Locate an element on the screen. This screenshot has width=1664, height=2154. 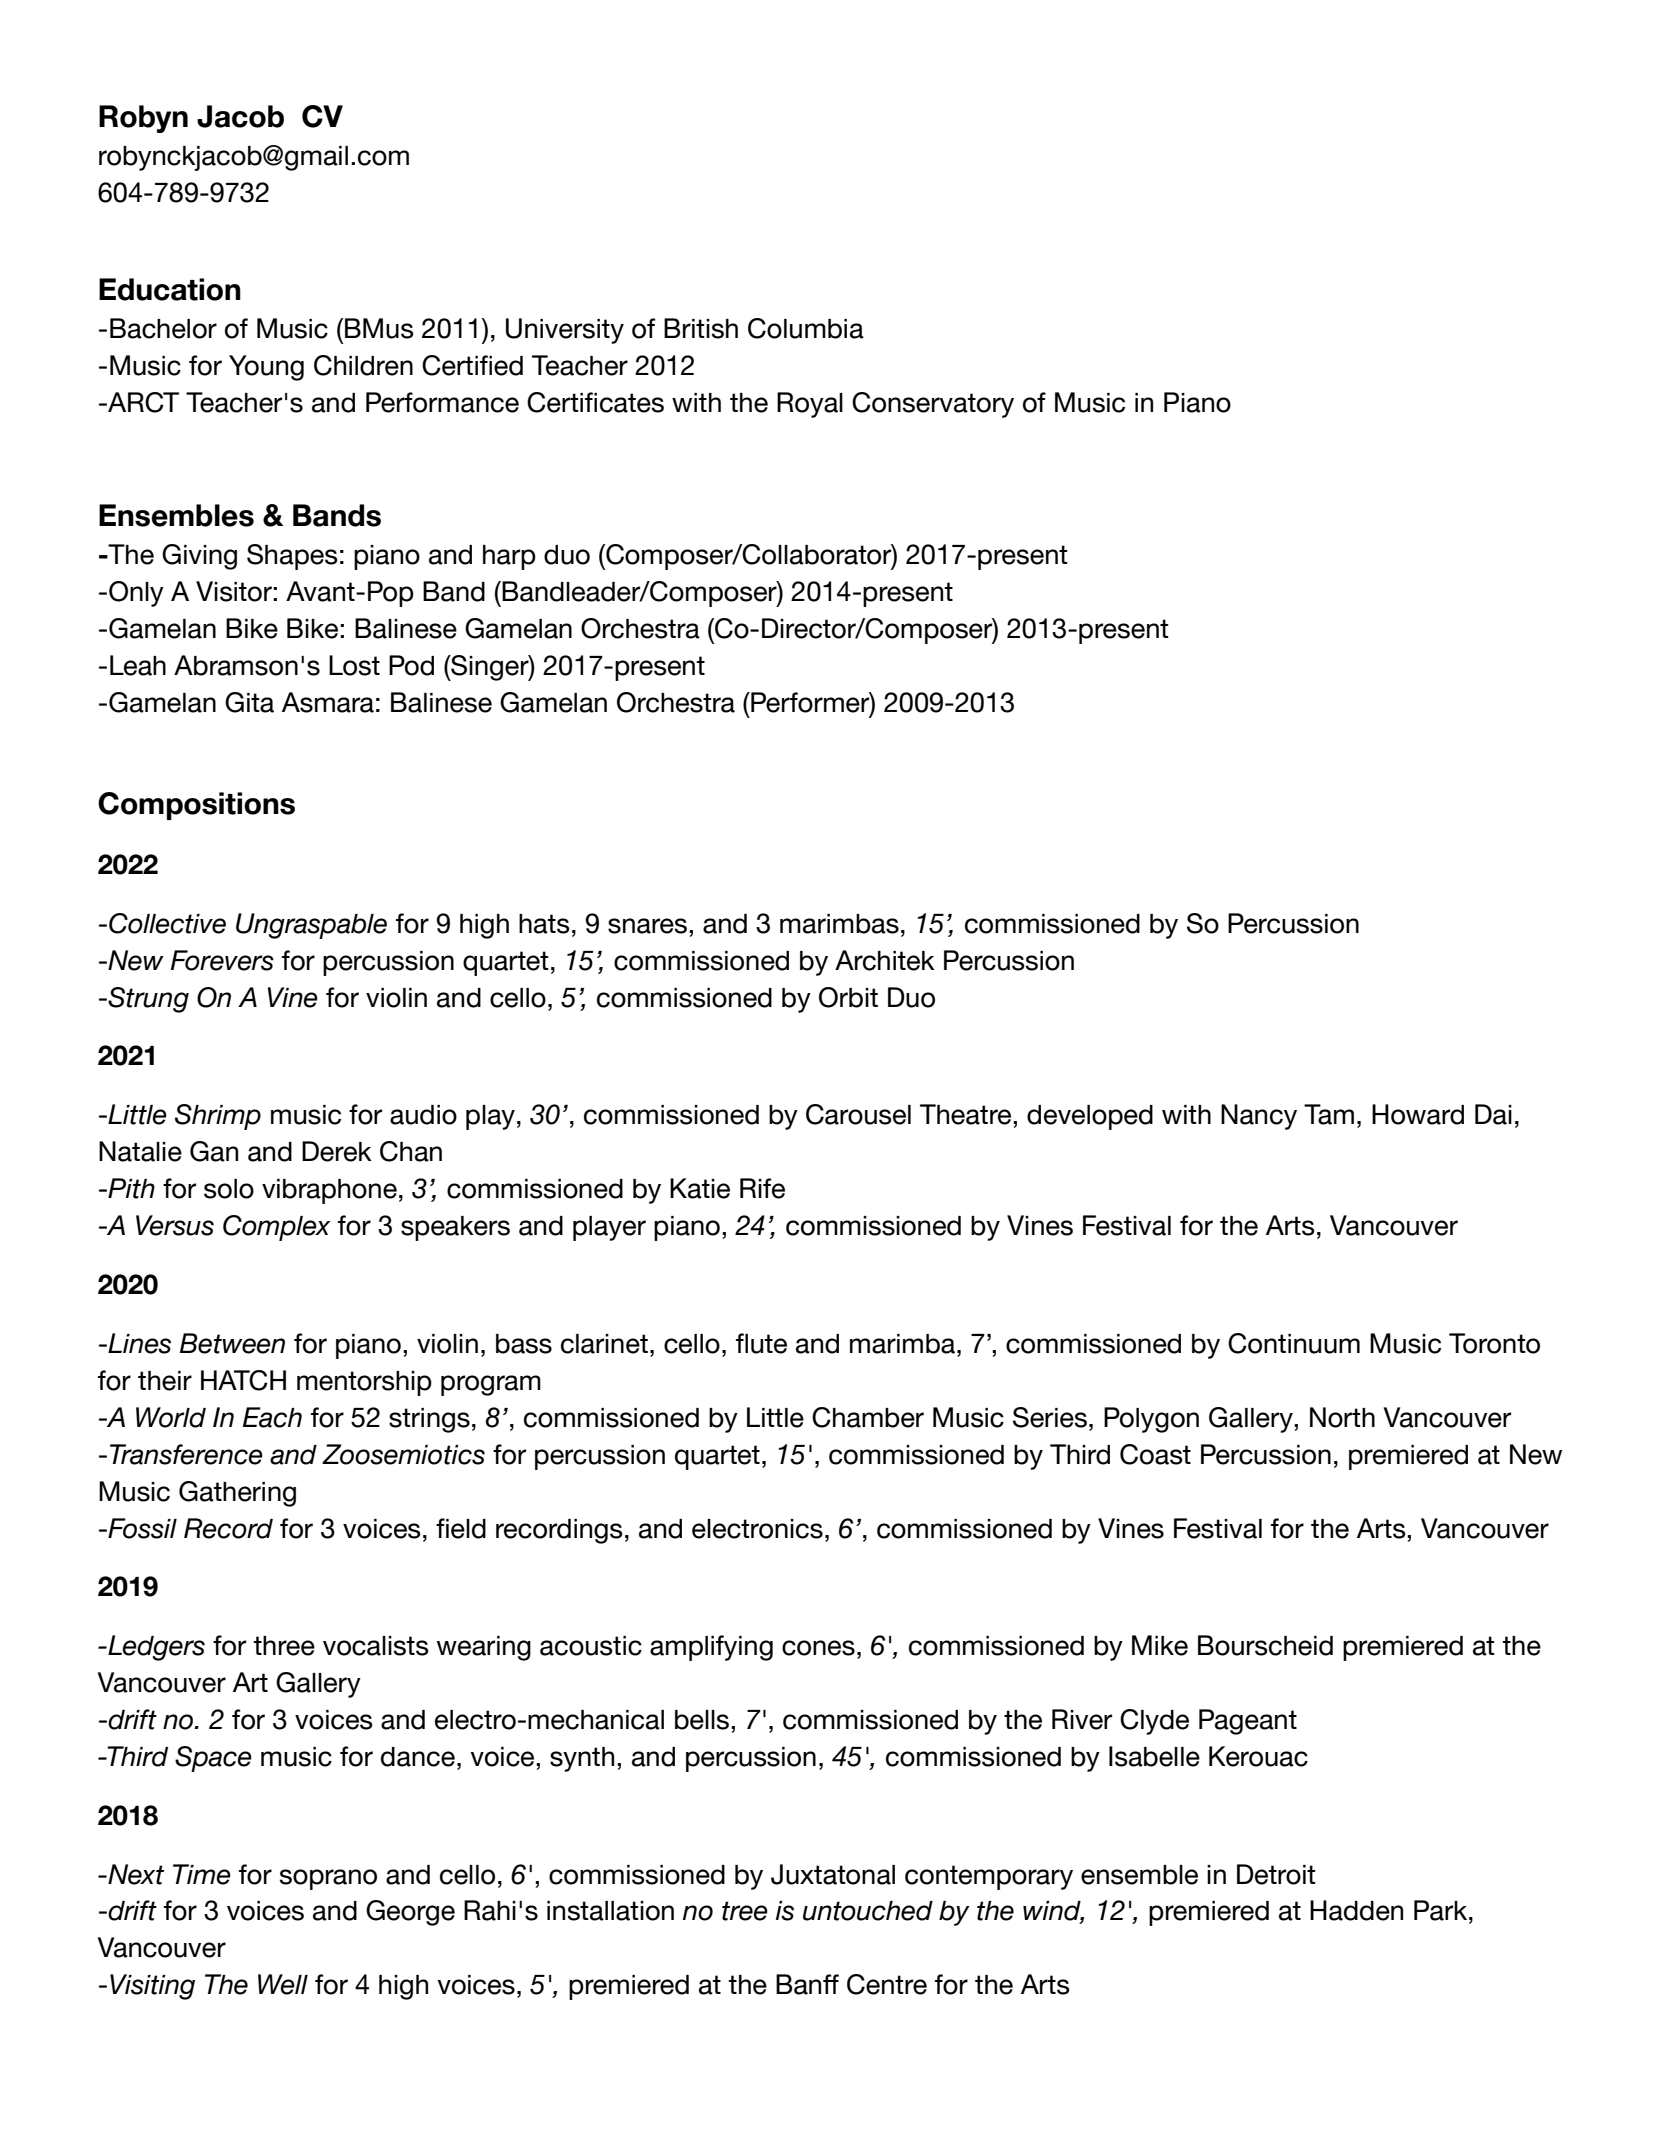
Derek is located at coordinates (337, 1151).
